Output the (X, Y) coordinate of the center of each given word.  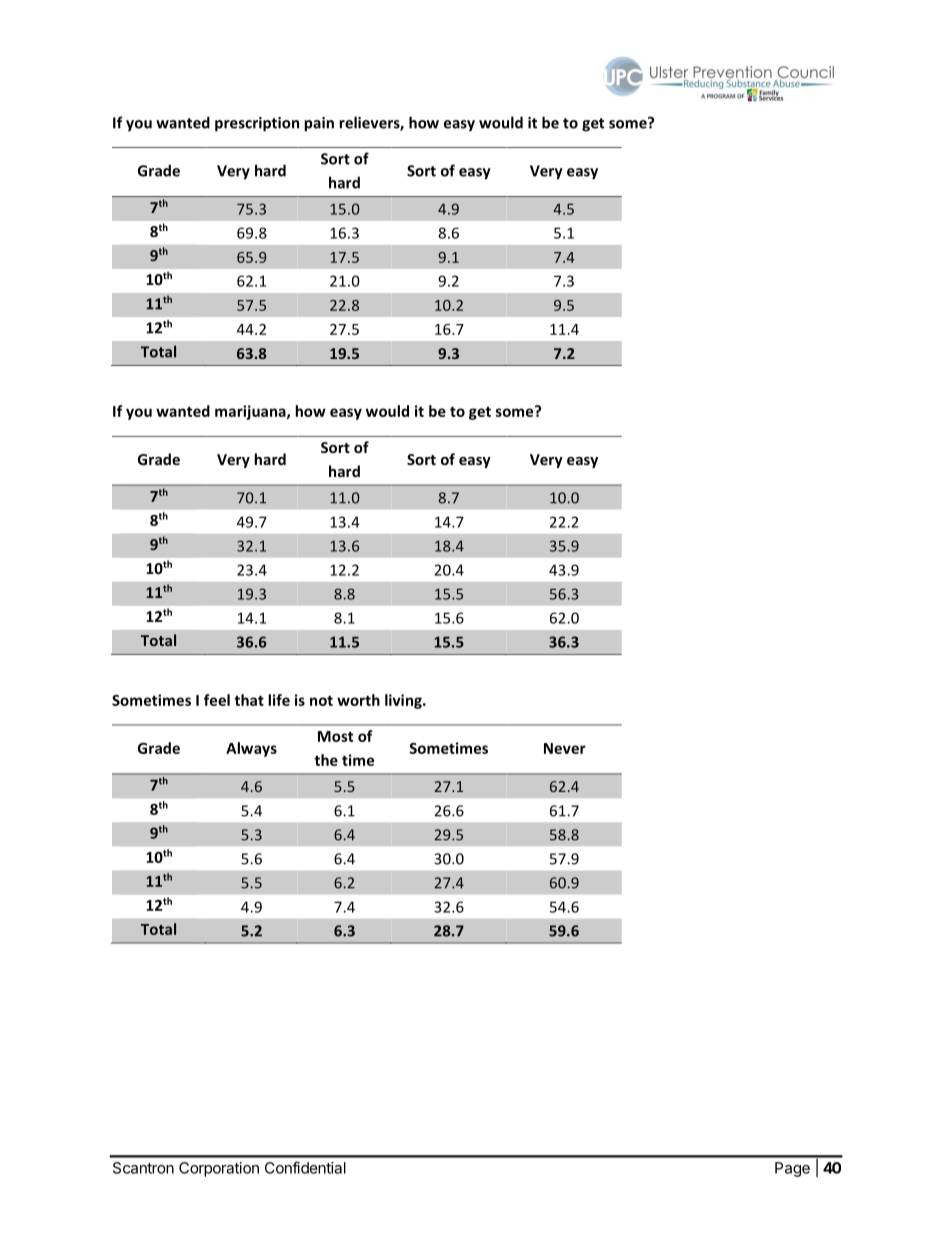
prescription (257, 124)
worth (358, 700)
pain (319, 124)
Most (335, 736)
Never (565, 748)
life (279, 700)
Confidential (305, 1167)
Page (792, 1169)
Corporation (219, 1169)
